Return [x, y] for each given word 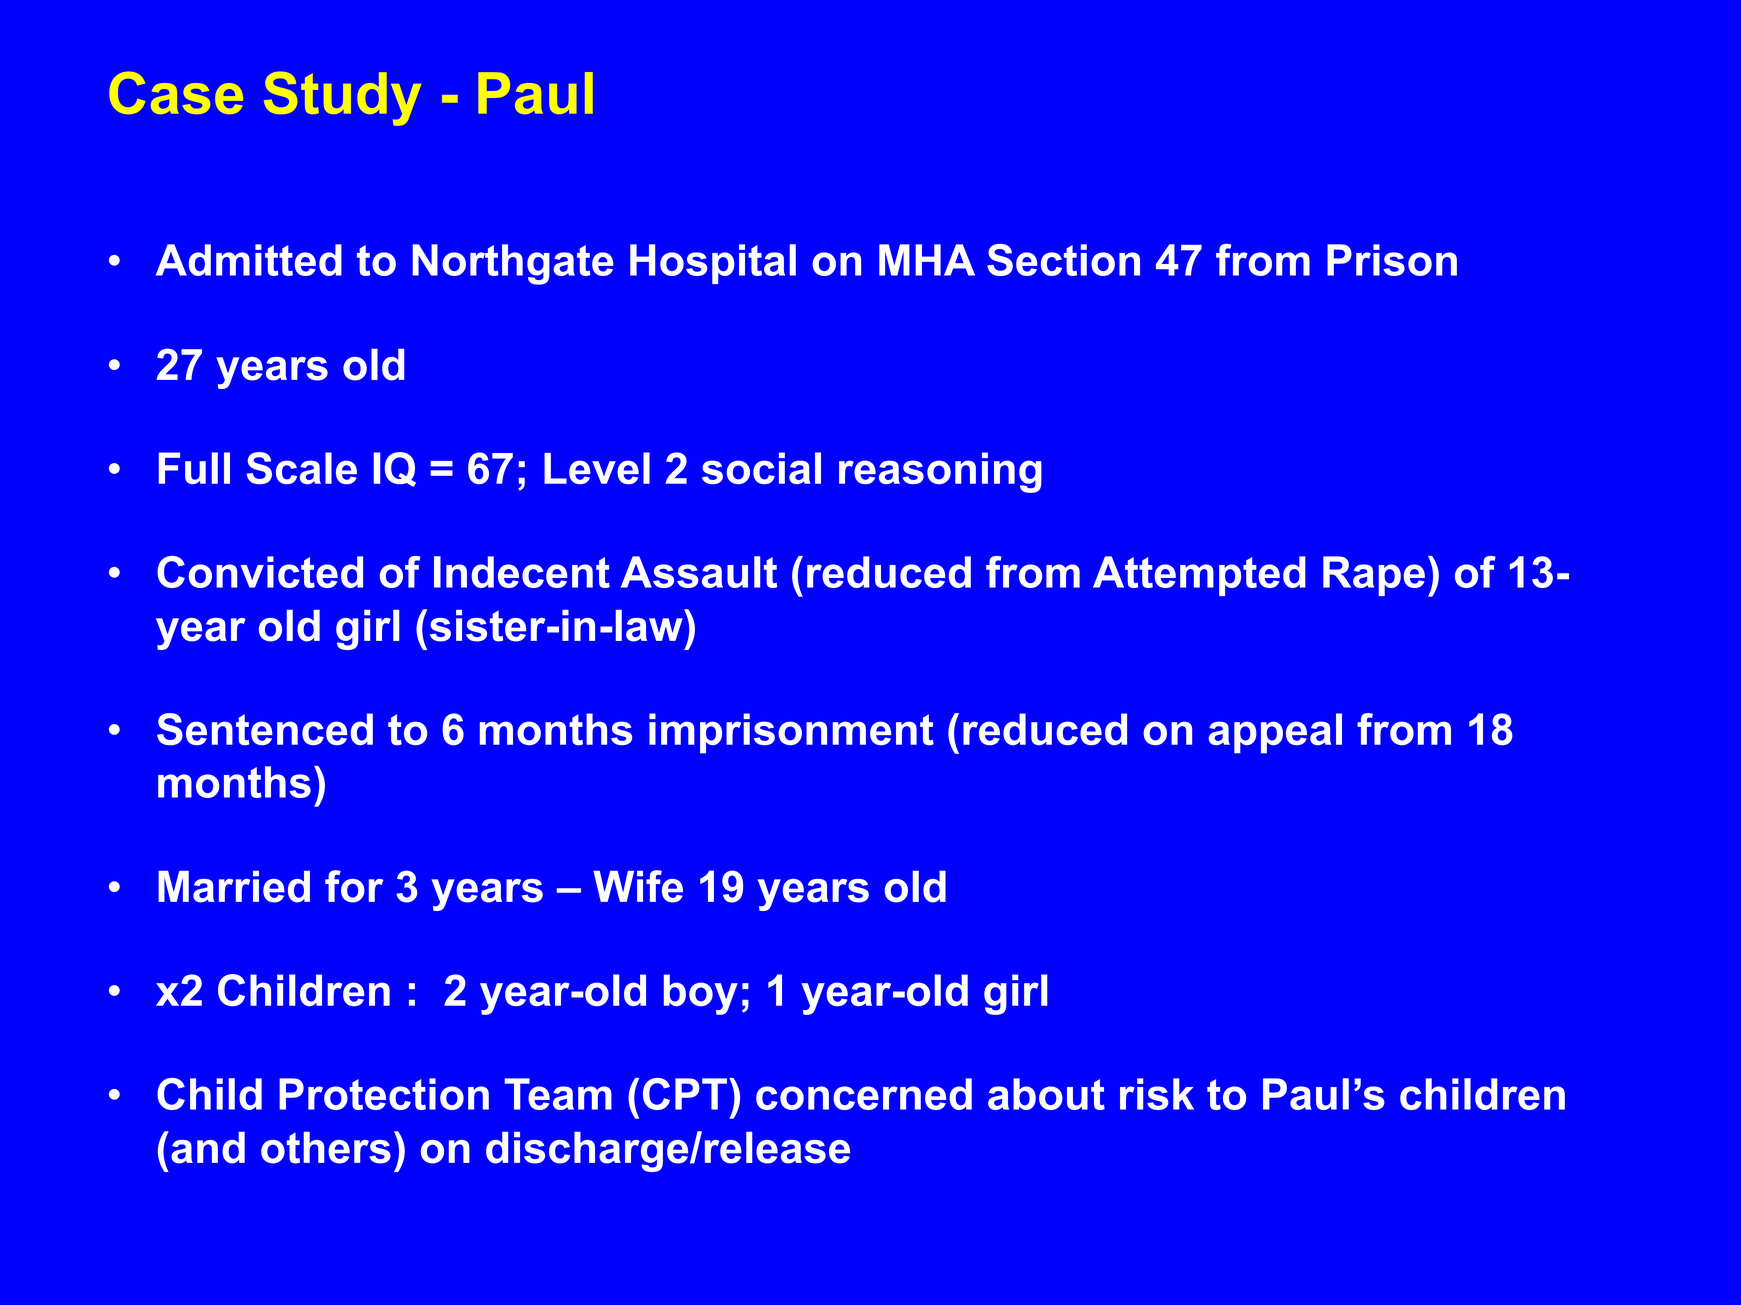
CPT [685, 1094]
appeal [1275, 733]
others [326, 1148]
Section [1063, 260]
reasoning [940, 472]
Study [342, 99]
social [761, 468]
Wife [638, 886]
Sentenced [265, 729]
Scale [301, 468]
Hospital [713, 264]
